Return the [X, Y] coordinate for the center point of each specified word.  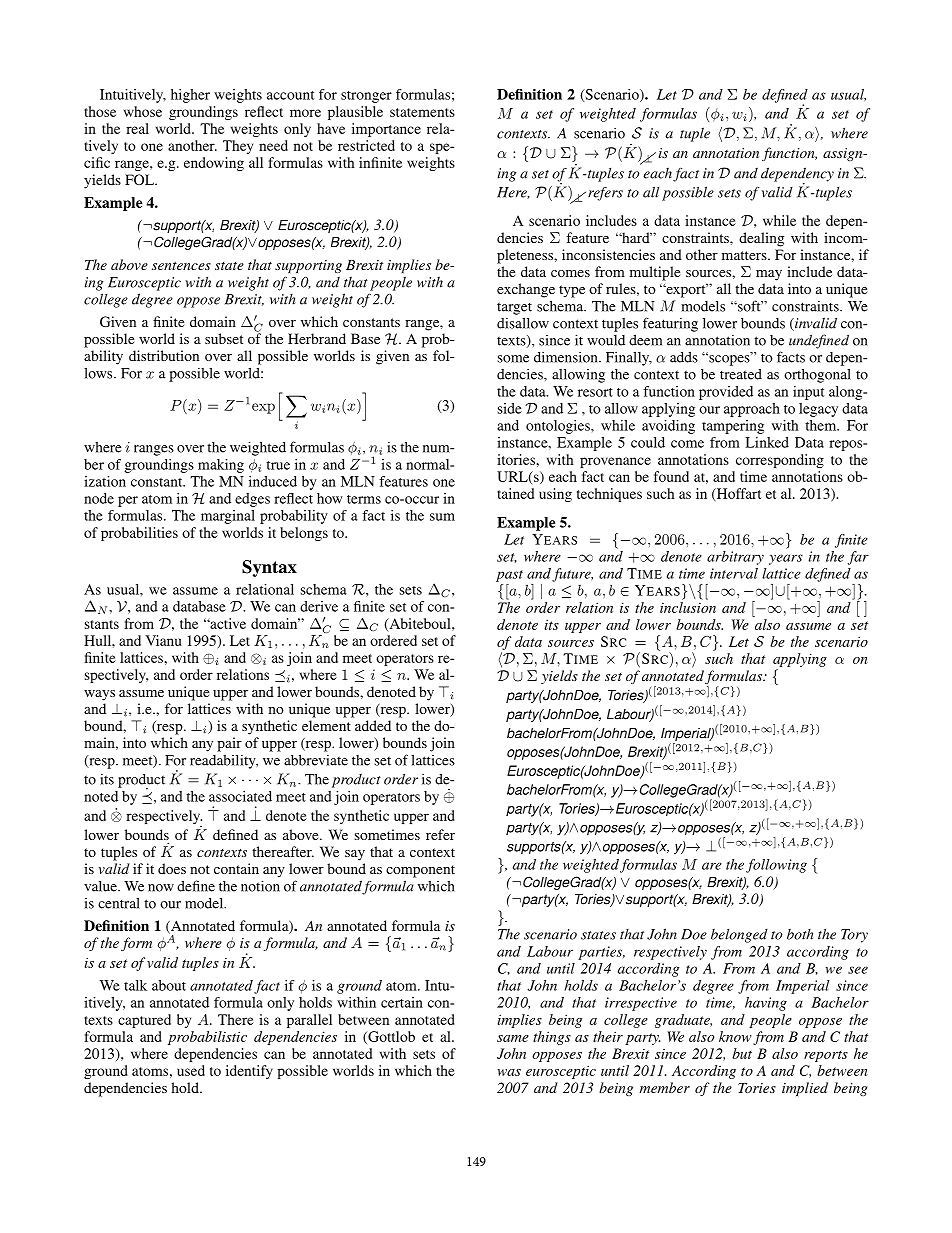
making [221, 466]
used [191, 1070]
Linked [767, 442]
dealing [761, 239]
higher [190, 96]
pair [229, 744]
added [373, 725]
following [776, 866]
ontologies [559, 427]
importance [386, 130]
